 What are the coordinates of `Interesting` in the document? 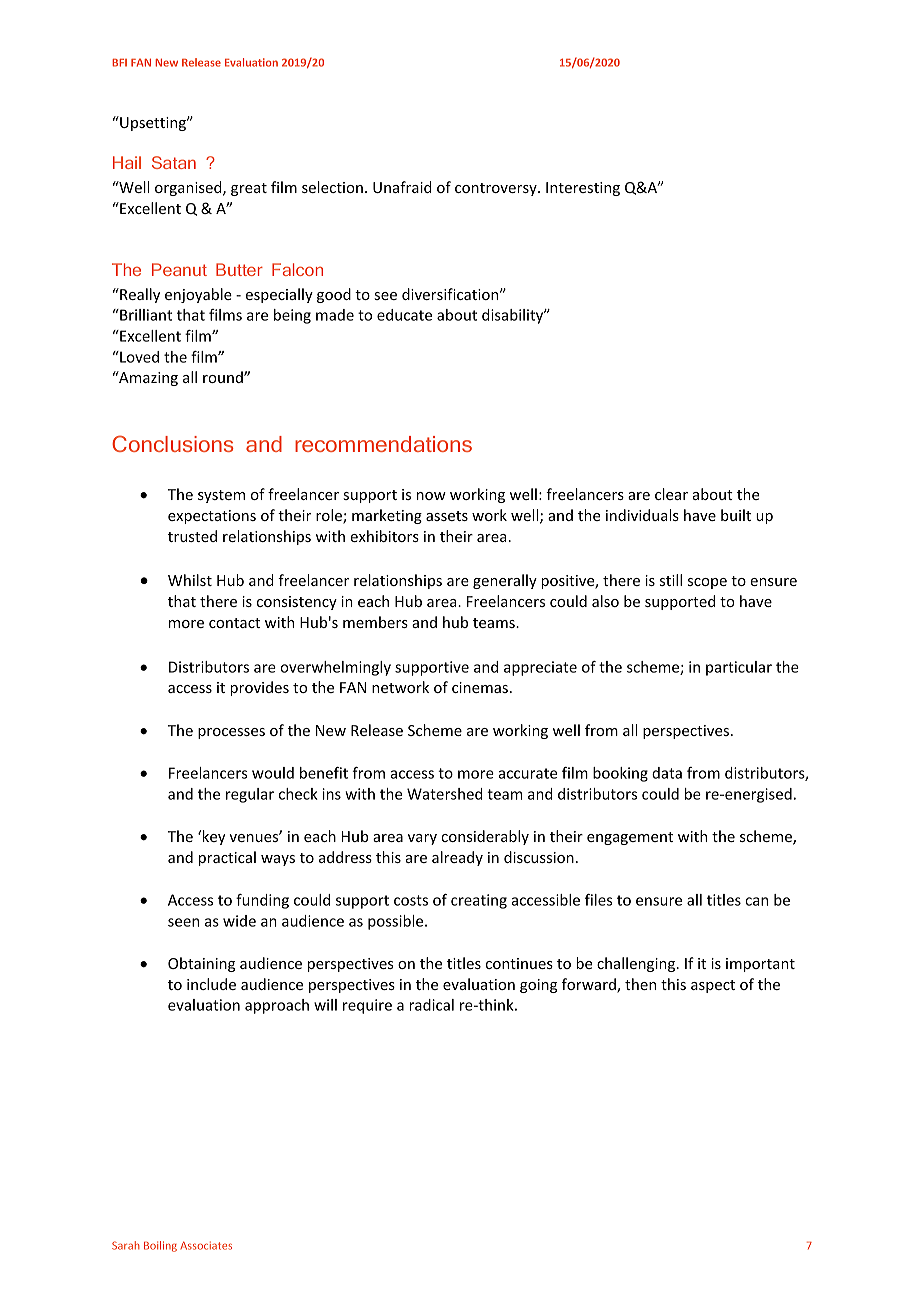 It's located at (583, 189).
